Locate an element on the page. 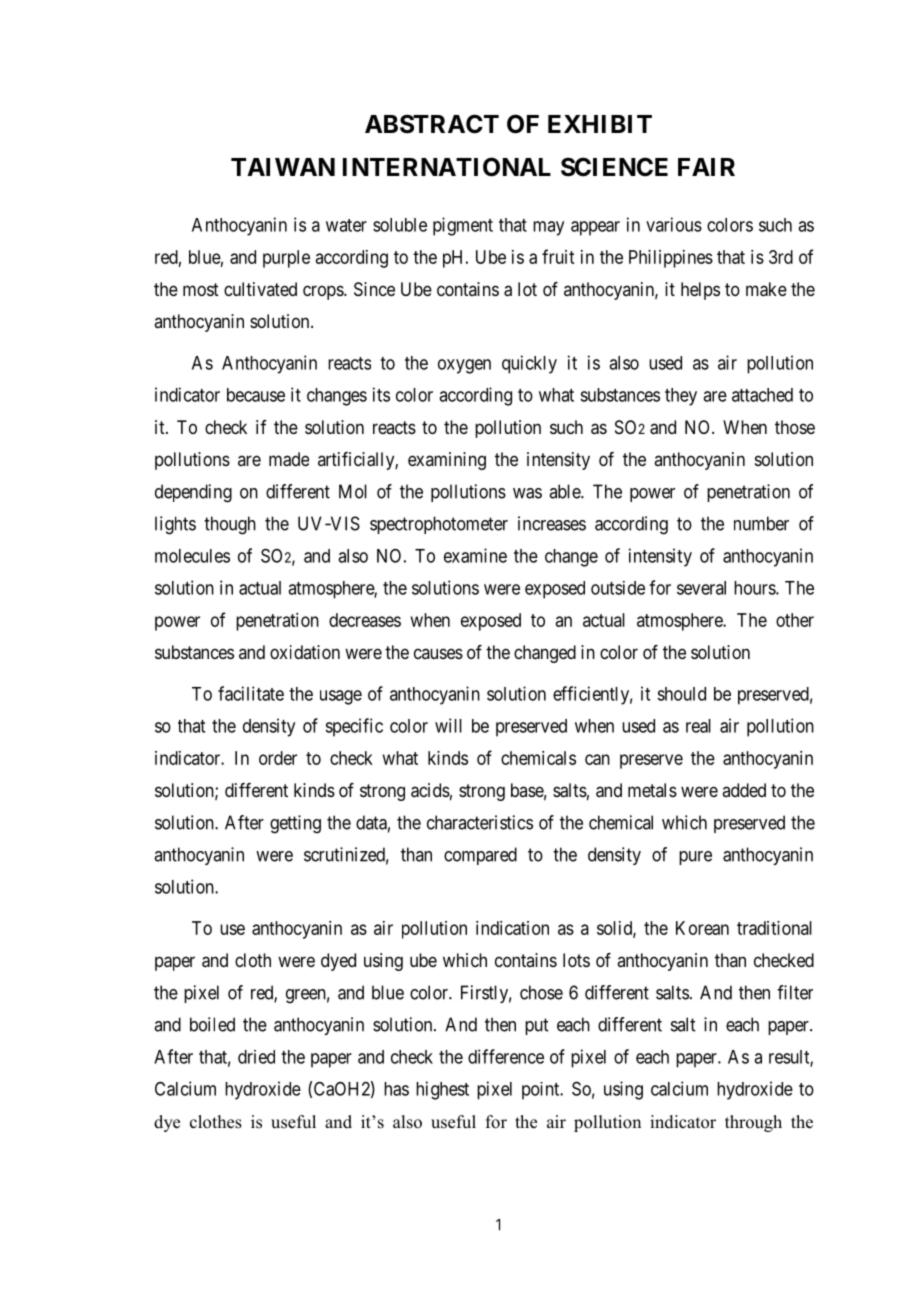  dried is located at coordinates (256, 1057).
